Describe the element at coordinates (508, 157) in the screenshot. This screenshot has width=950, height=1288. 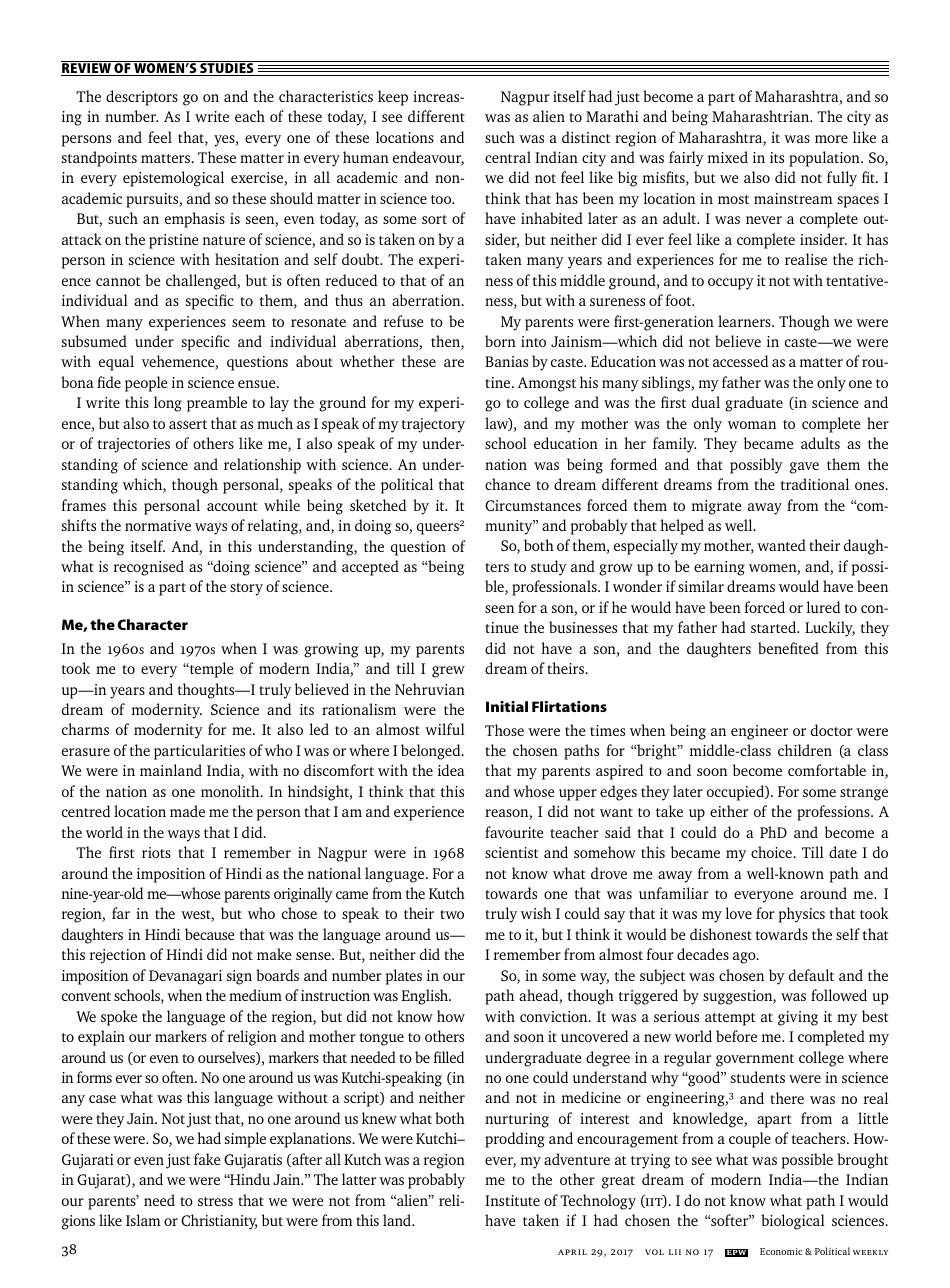
I see `central` at that location.
